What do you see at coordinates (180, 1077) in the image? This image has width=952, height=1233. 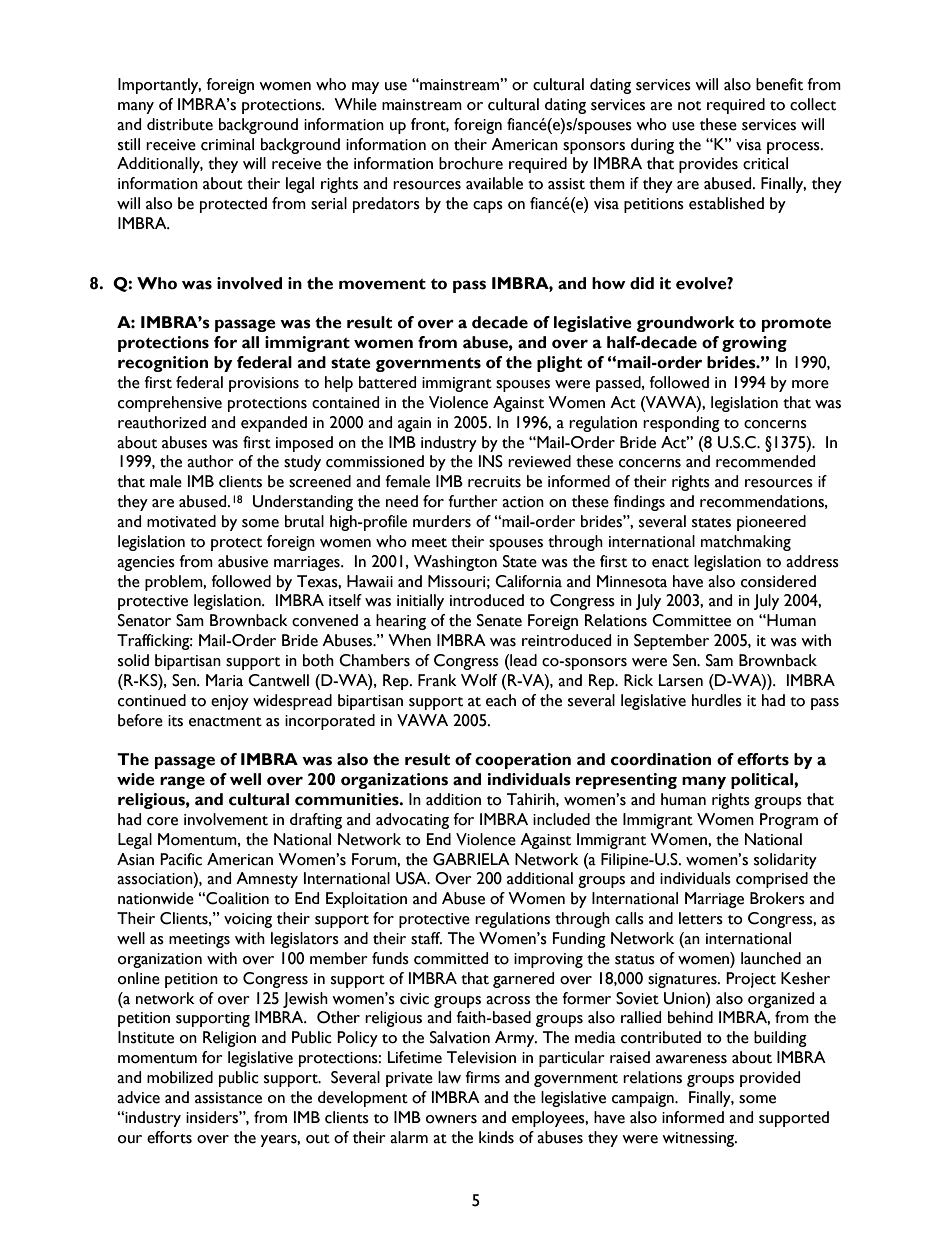 I see `mobilized` at bounding box center [180, 1077].
